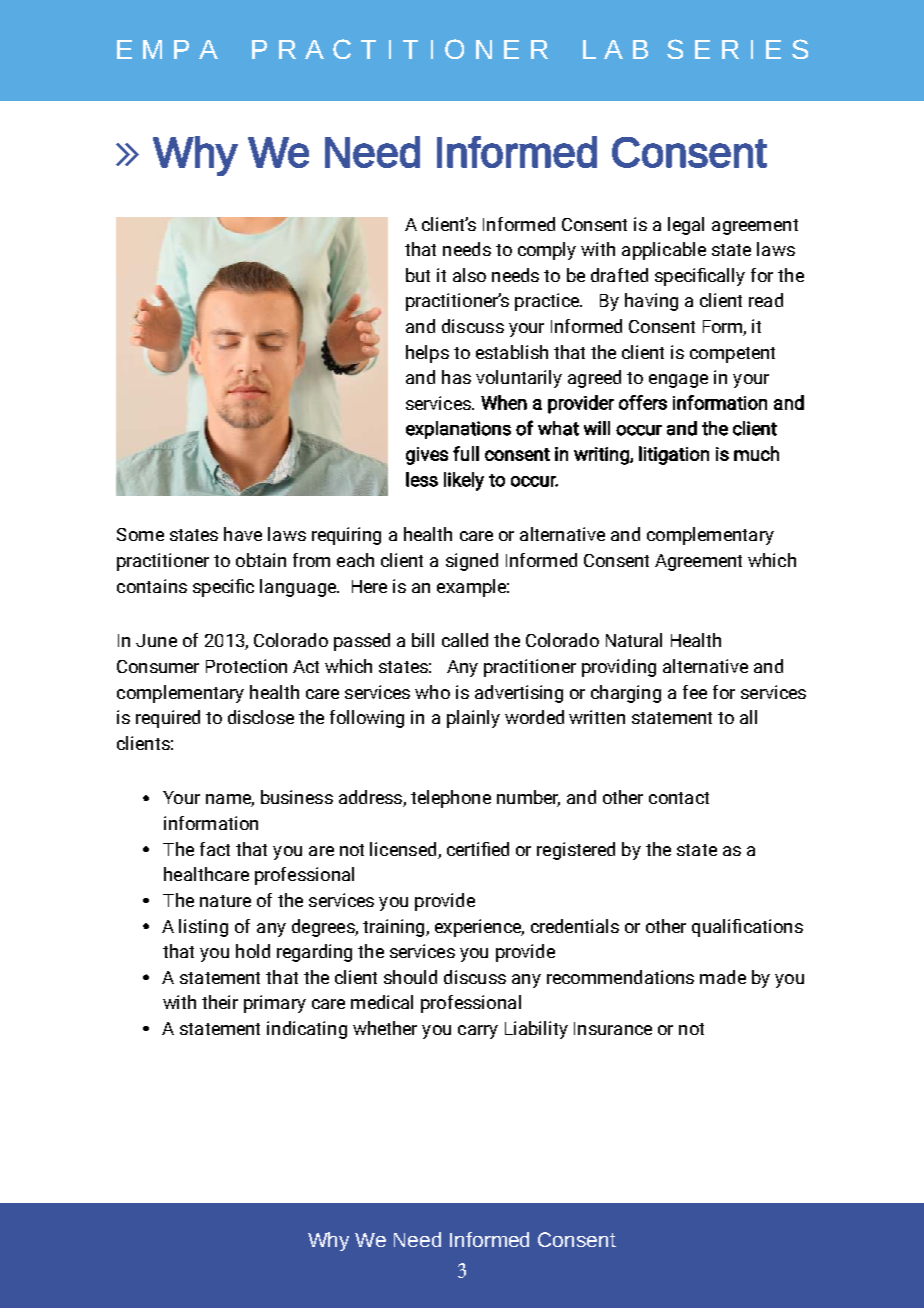 Image resolution: width=924 pixels, height=1308 pixels. Describe the element at coordinates (418, 275) in the screenshot. I see `but` at that location.
